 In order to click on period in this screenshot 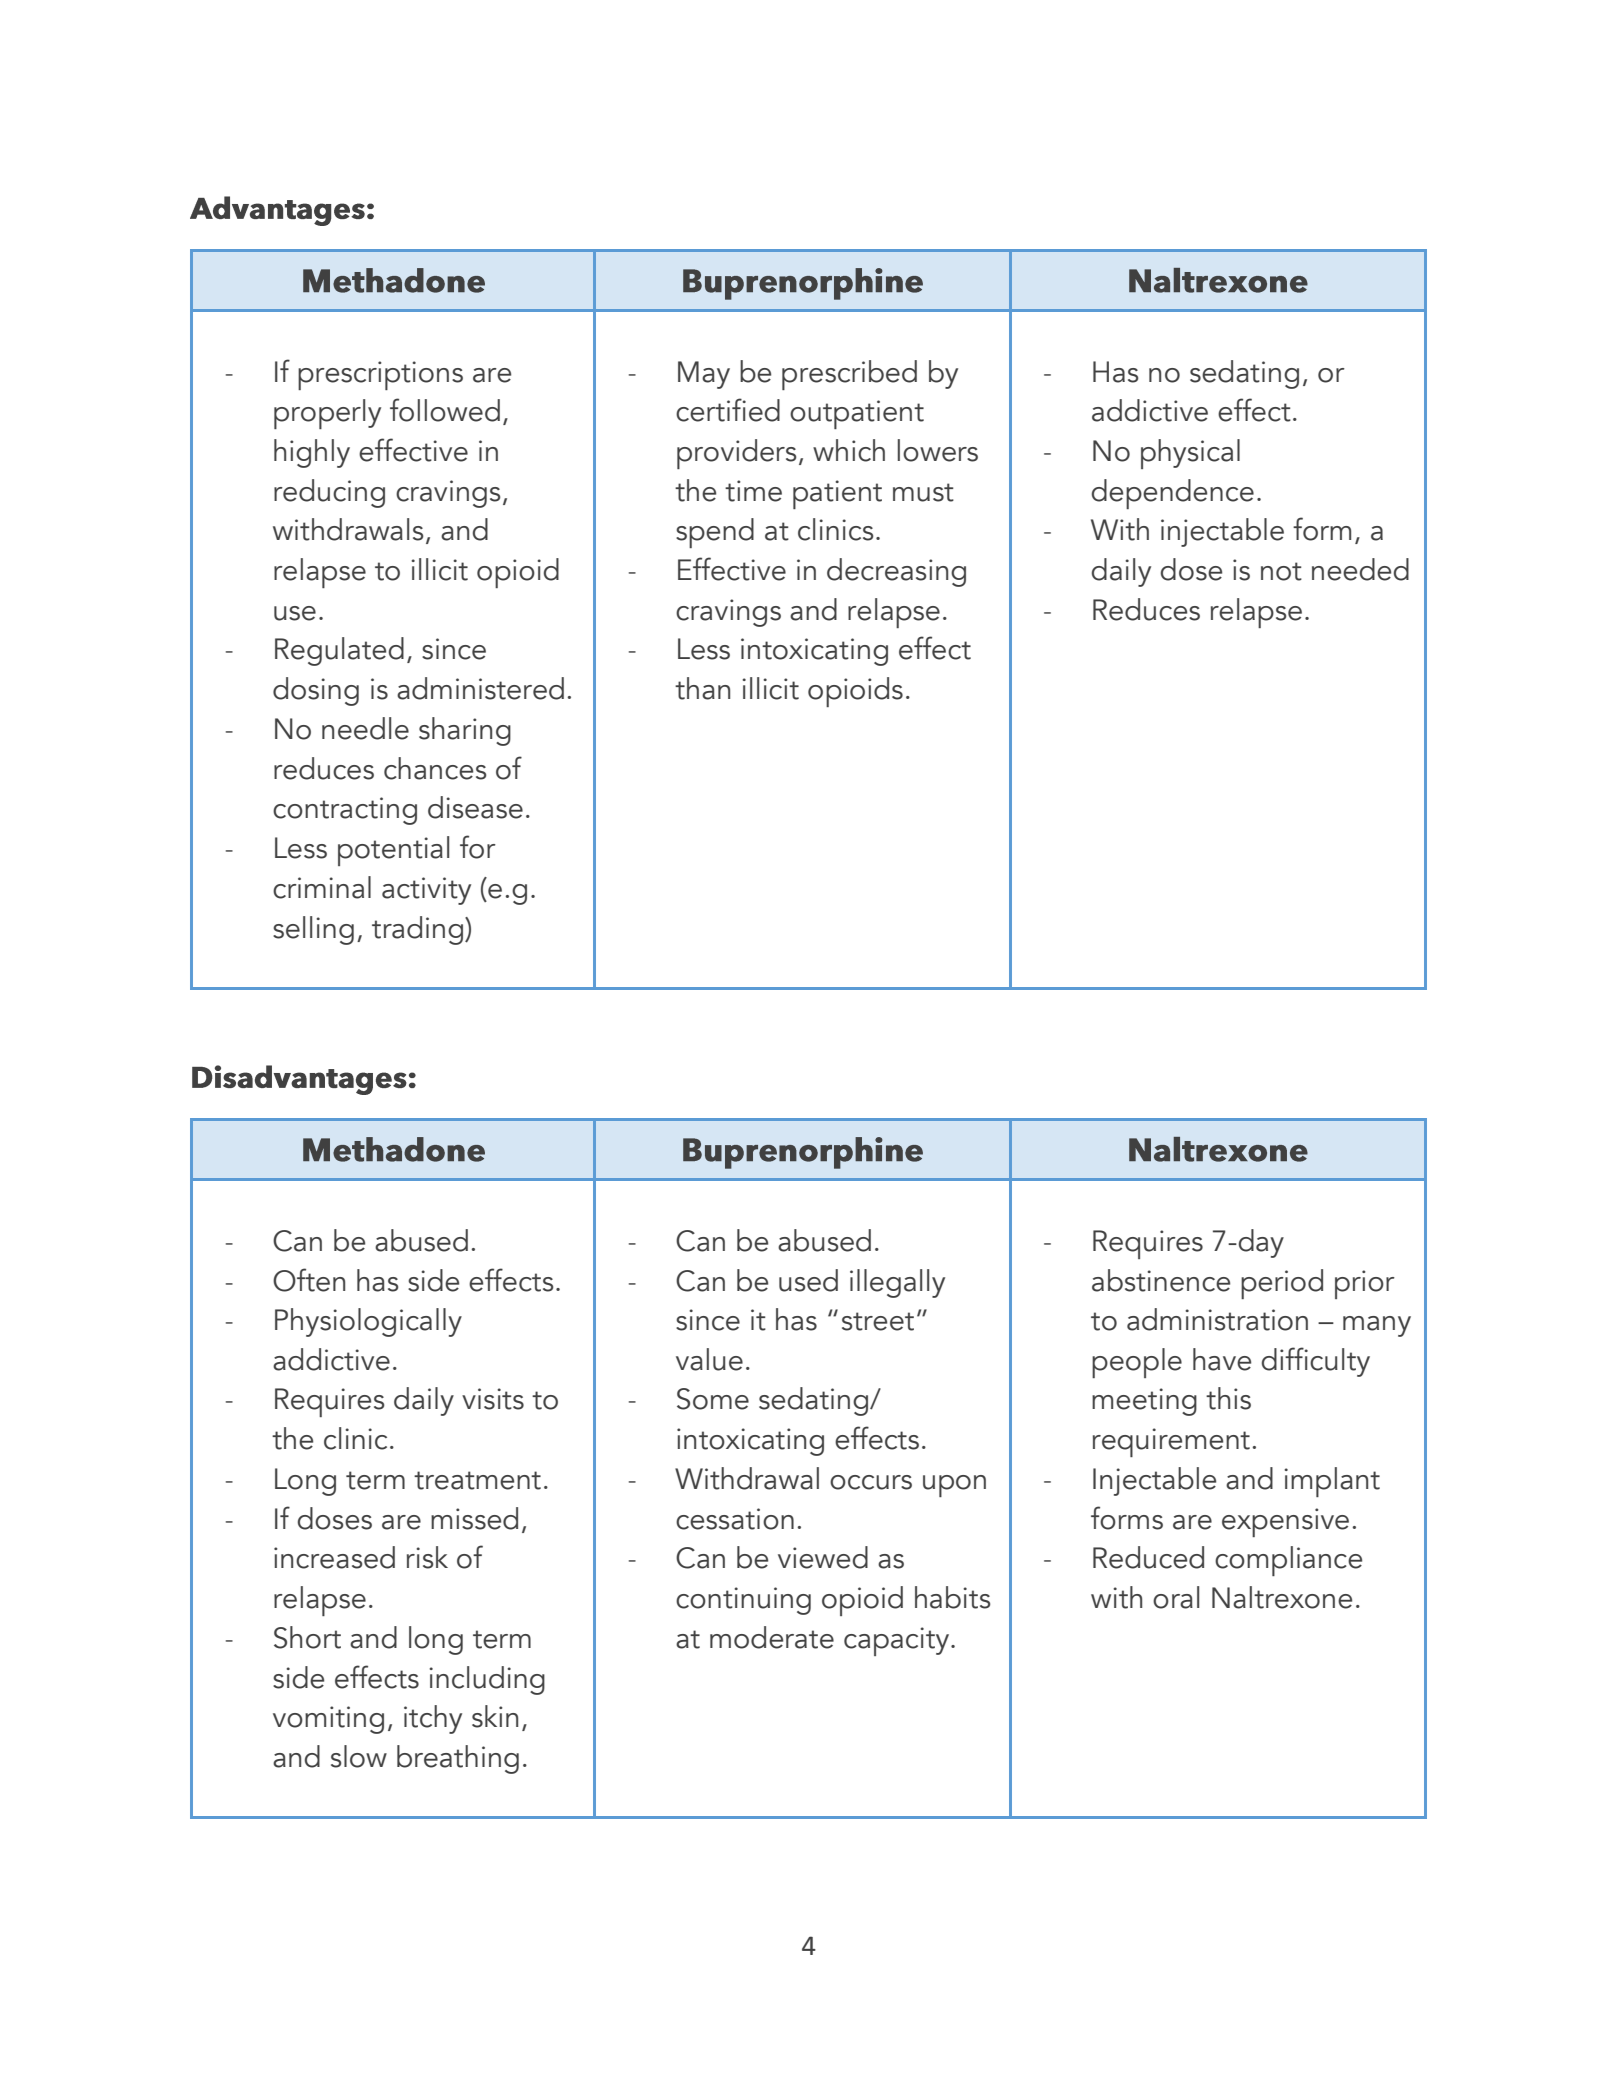, I will do `click(1282, 1284)`.
